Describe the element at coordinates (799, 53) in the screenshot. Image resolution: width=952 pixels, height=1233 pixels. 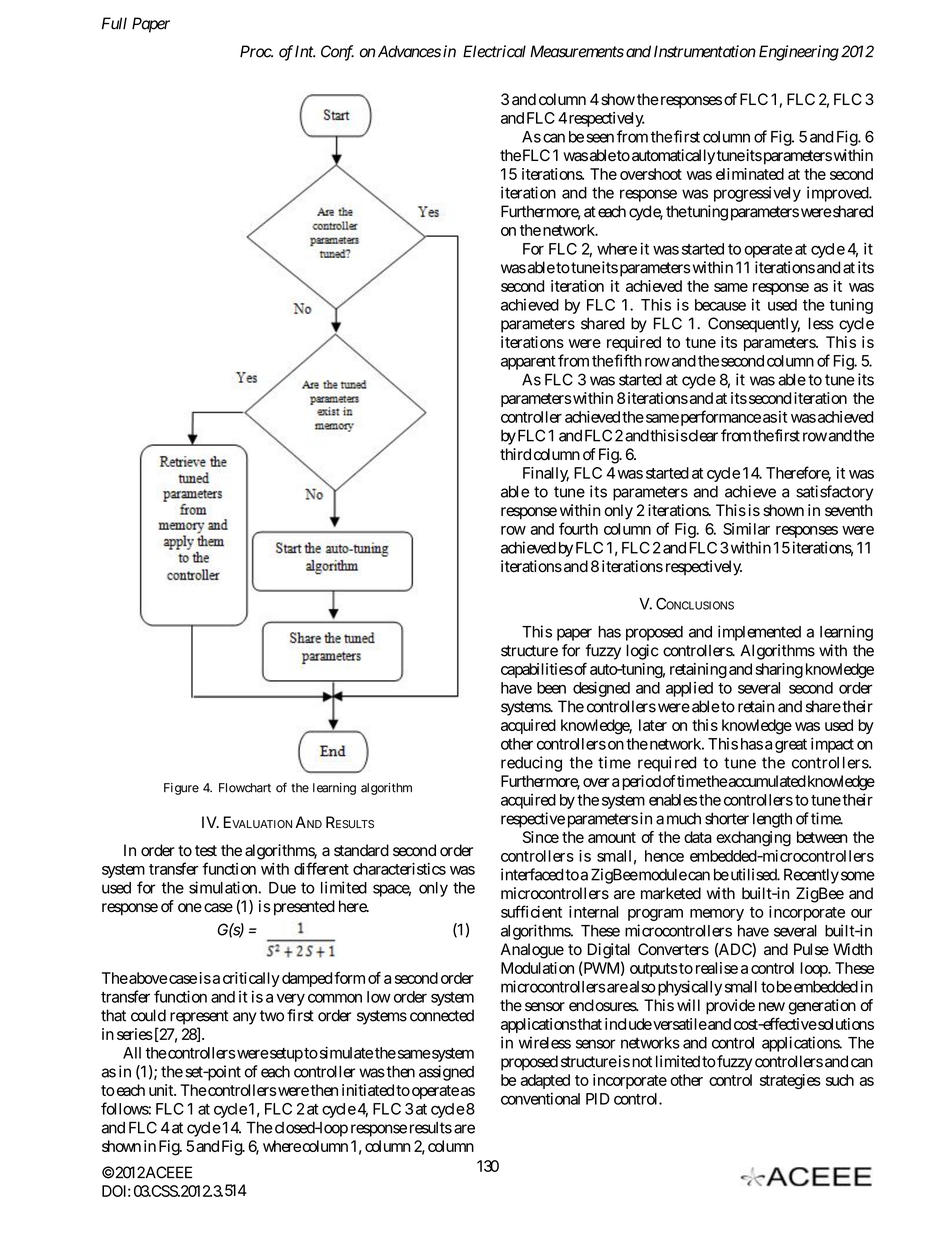
I see `Engineering` at that location.
